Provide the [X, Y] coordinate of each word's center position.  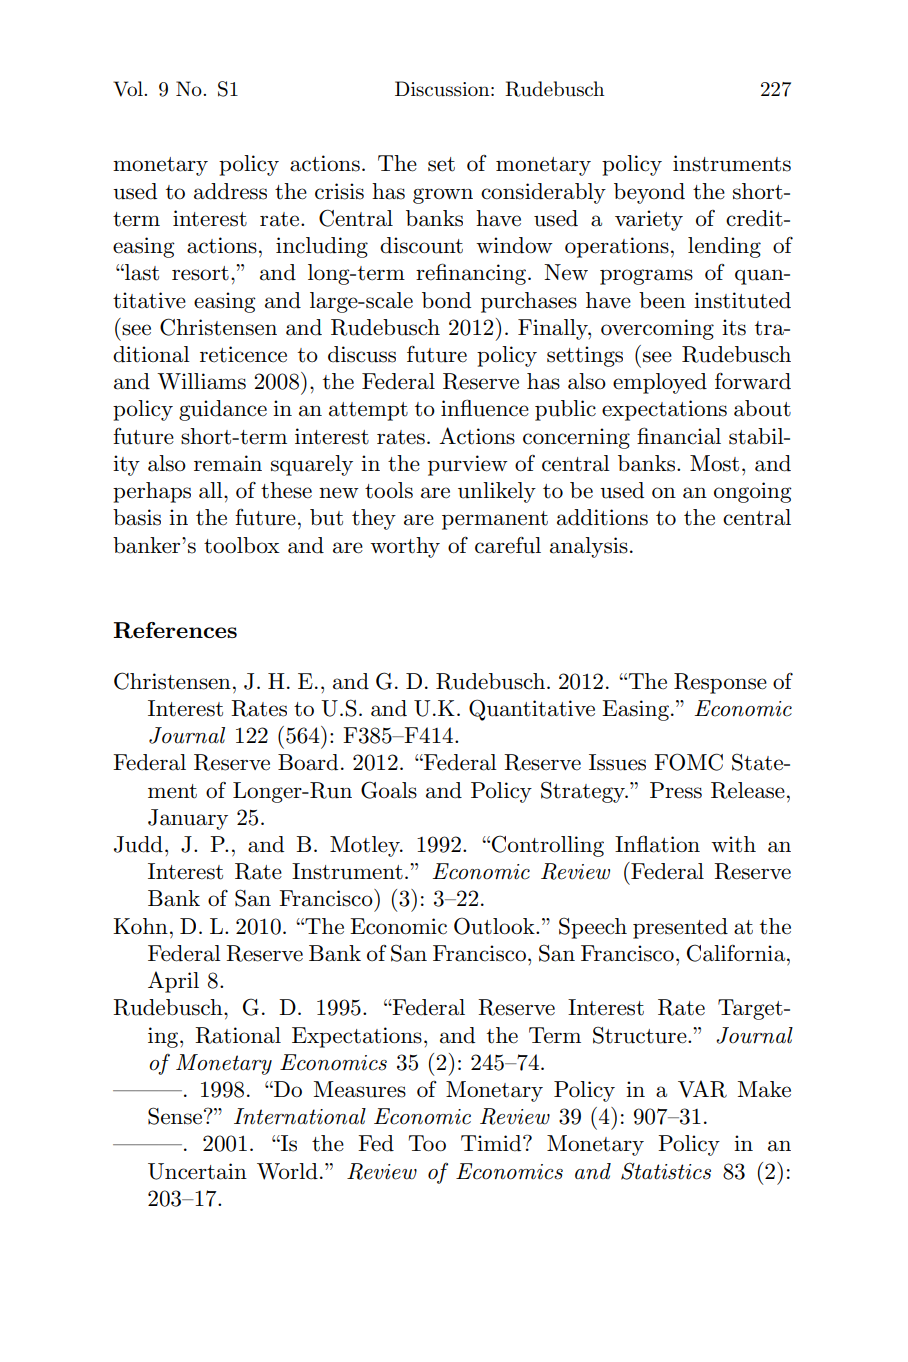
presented [680, 928]
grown [443, 196]
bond [446, 300]
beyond [649, 193]
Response [720, 683]
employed [660, 383]
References [175, 630]
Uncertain [197, 1171]
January [188, 819]
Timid [492, 1143]
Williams [201, 381]
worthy [405, 547]
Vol [129, 89]
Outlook [495, 926]
